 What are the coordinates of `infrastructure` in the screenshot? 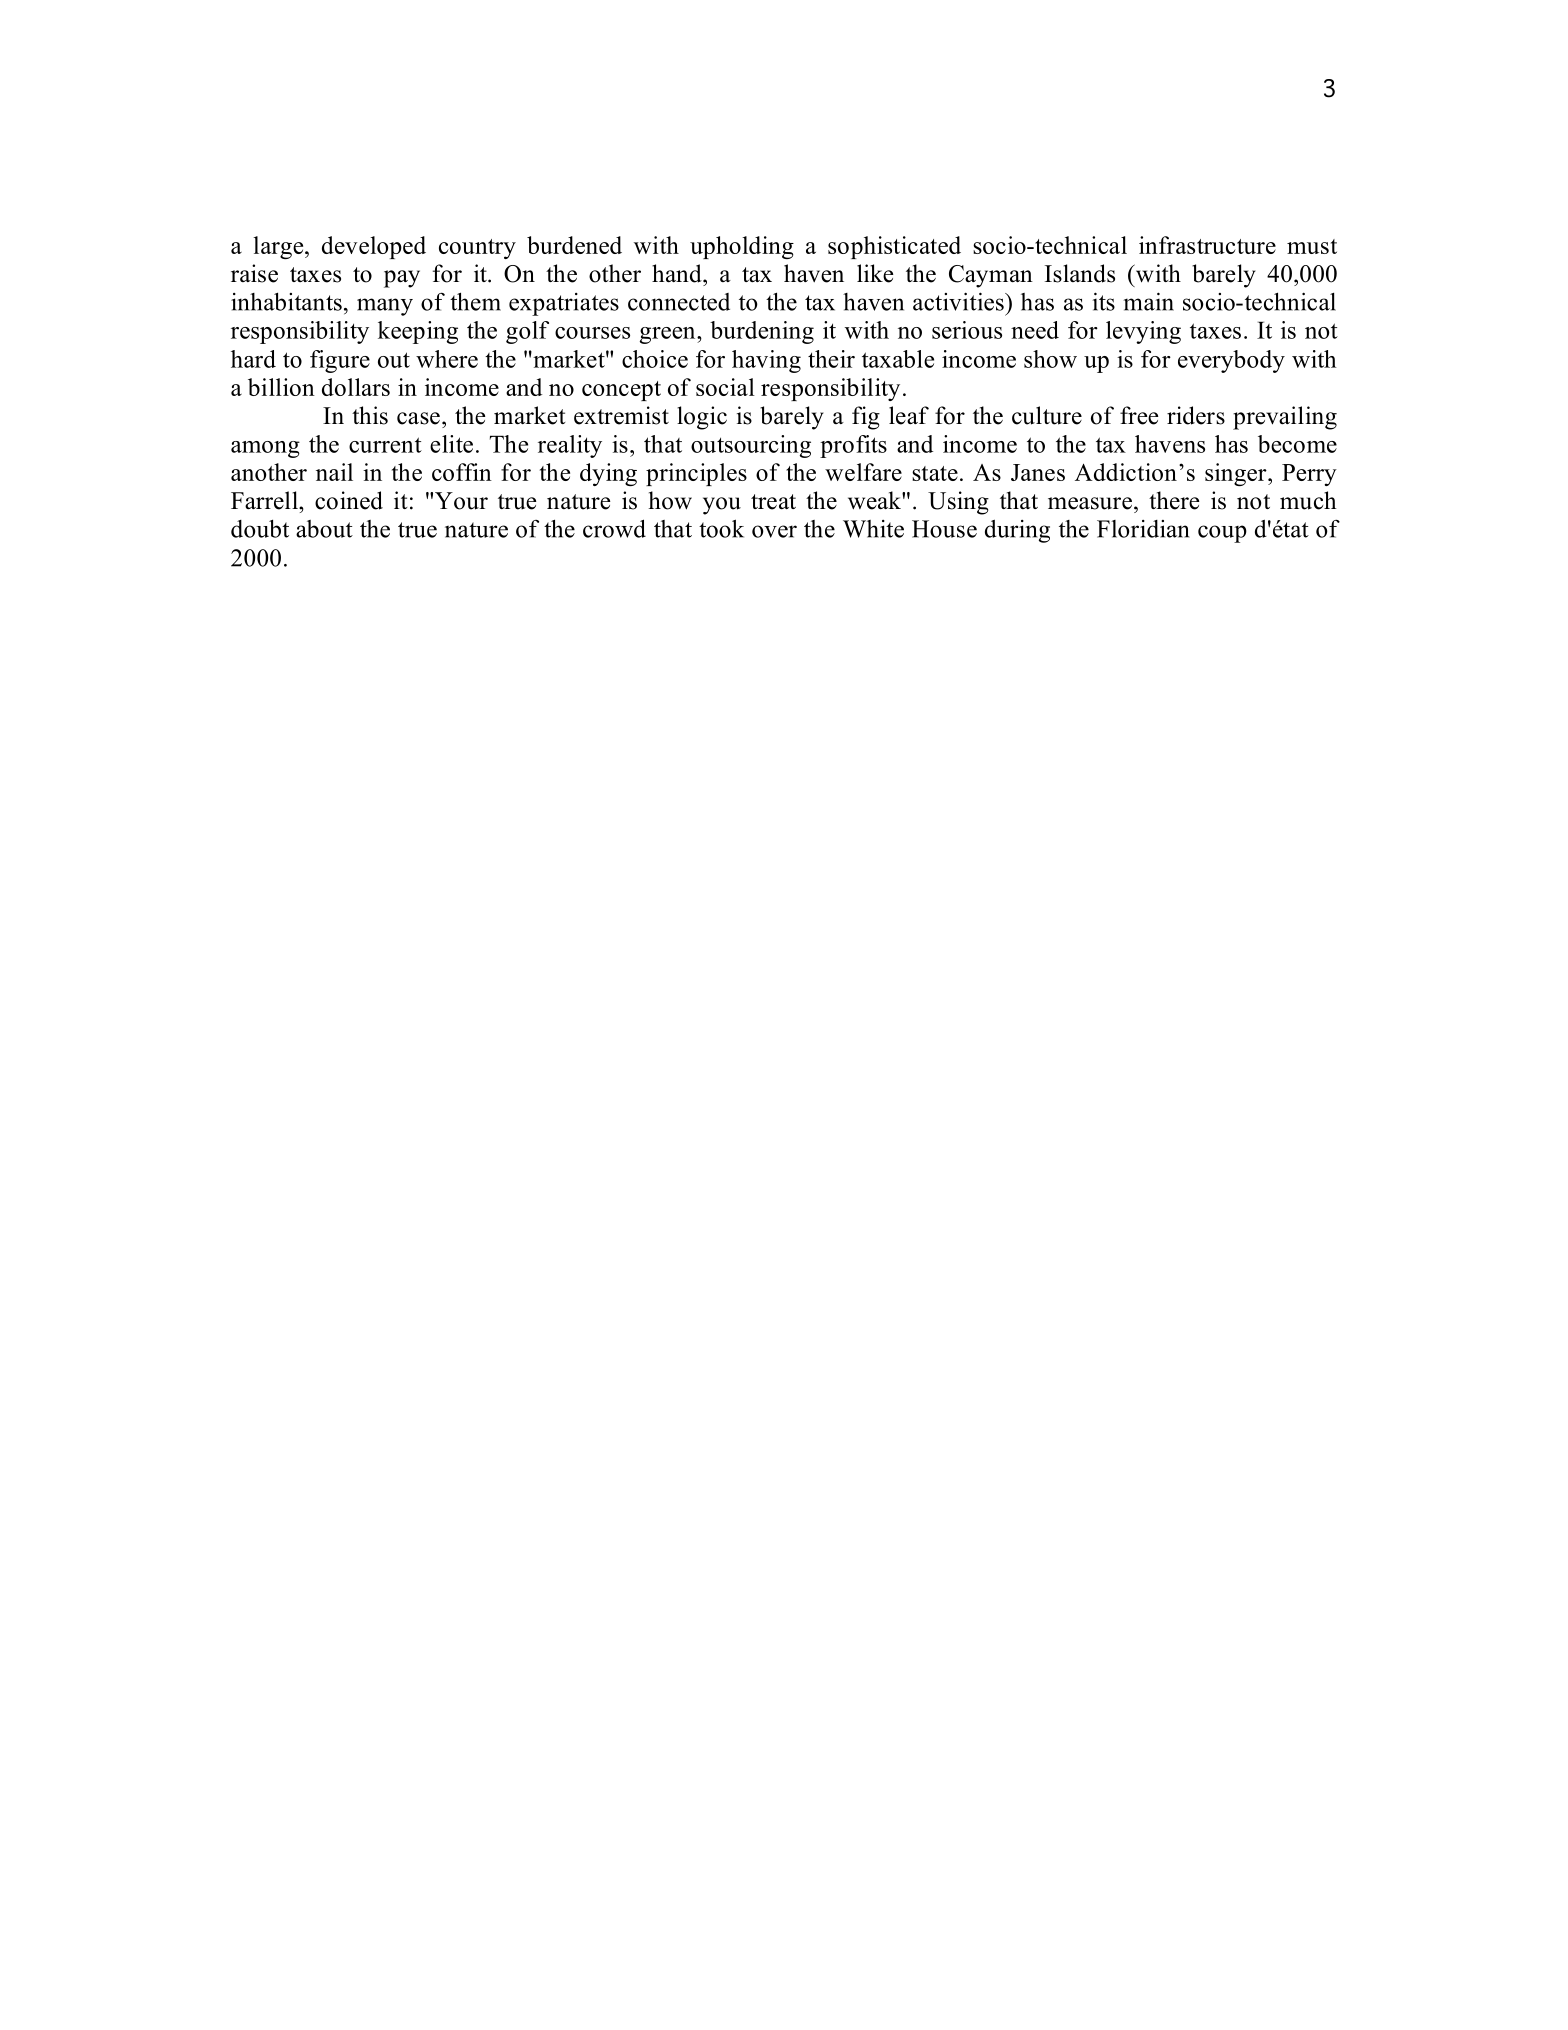 It's located at (1207, 245).
